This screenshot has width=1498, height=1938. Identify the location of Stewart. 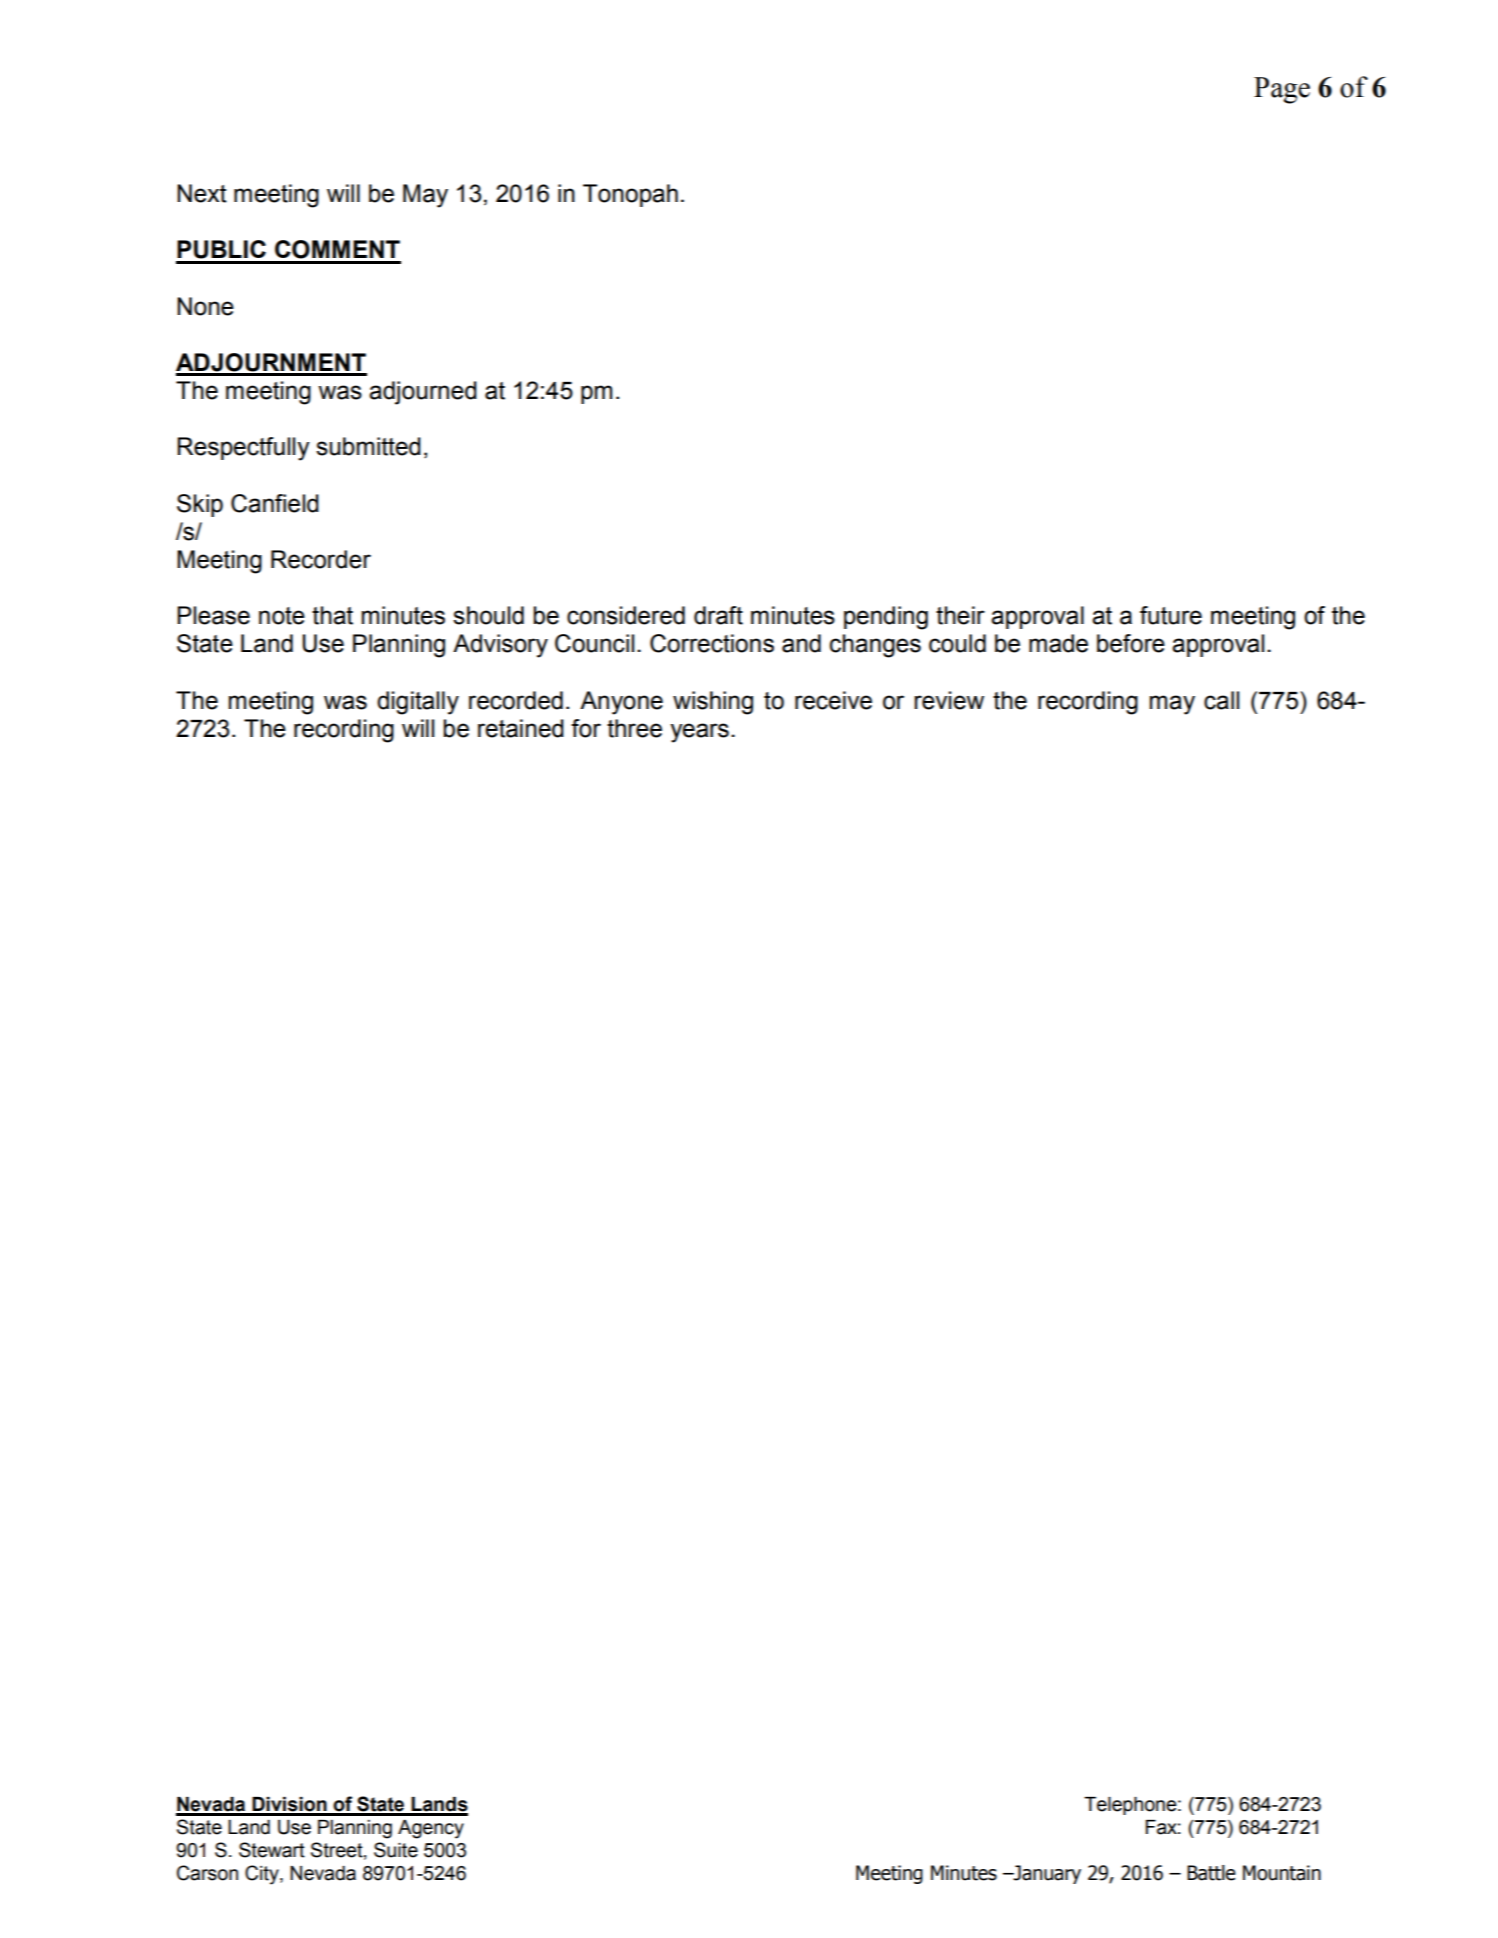
(272, 1850).
